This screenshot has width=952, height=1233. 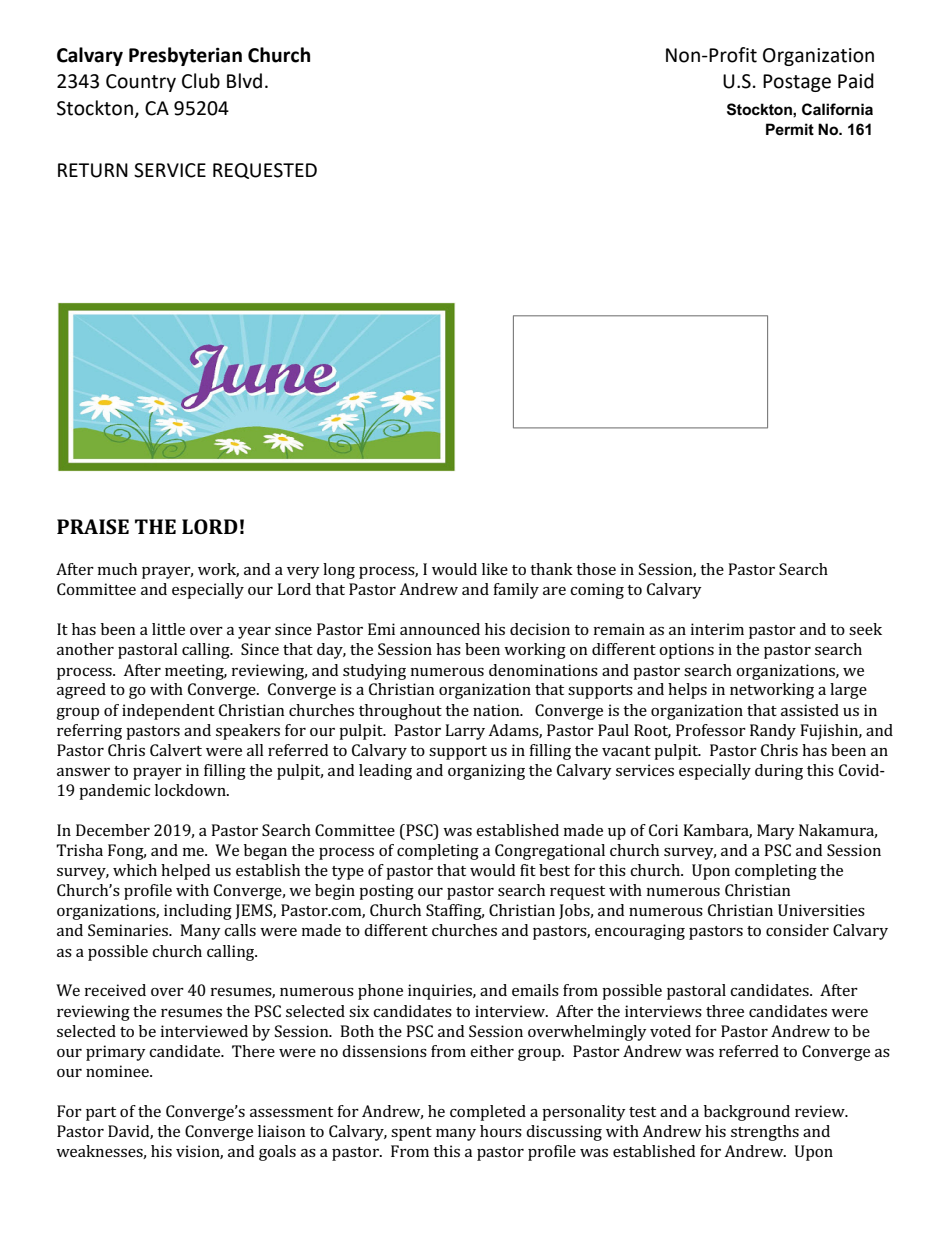 What do you see at coordinates (244, 81) in the screenshot?
I see `Blvd` at bounding box center [244, 81].
